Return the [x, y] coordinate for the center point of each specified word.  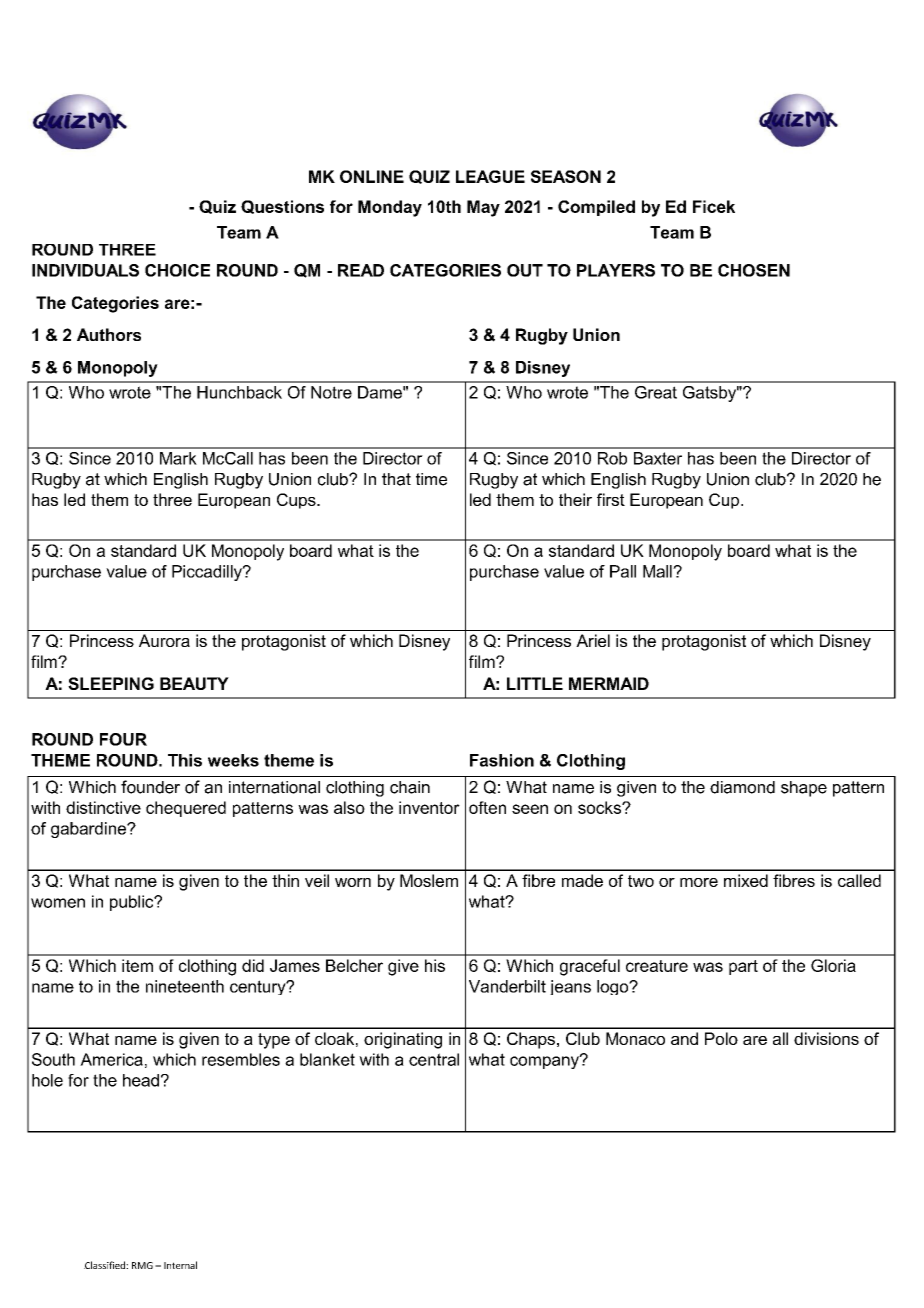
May [483, 208]
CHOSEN [754, 270]
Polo [721, 1038]
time [431, 479]
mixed [746, 880]
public [133, 903]
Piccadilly [208, 573]
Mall [658, 571]
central [434, 1059]
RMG [142, 1265]
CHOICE [177, 270]
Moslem [429, 880]
